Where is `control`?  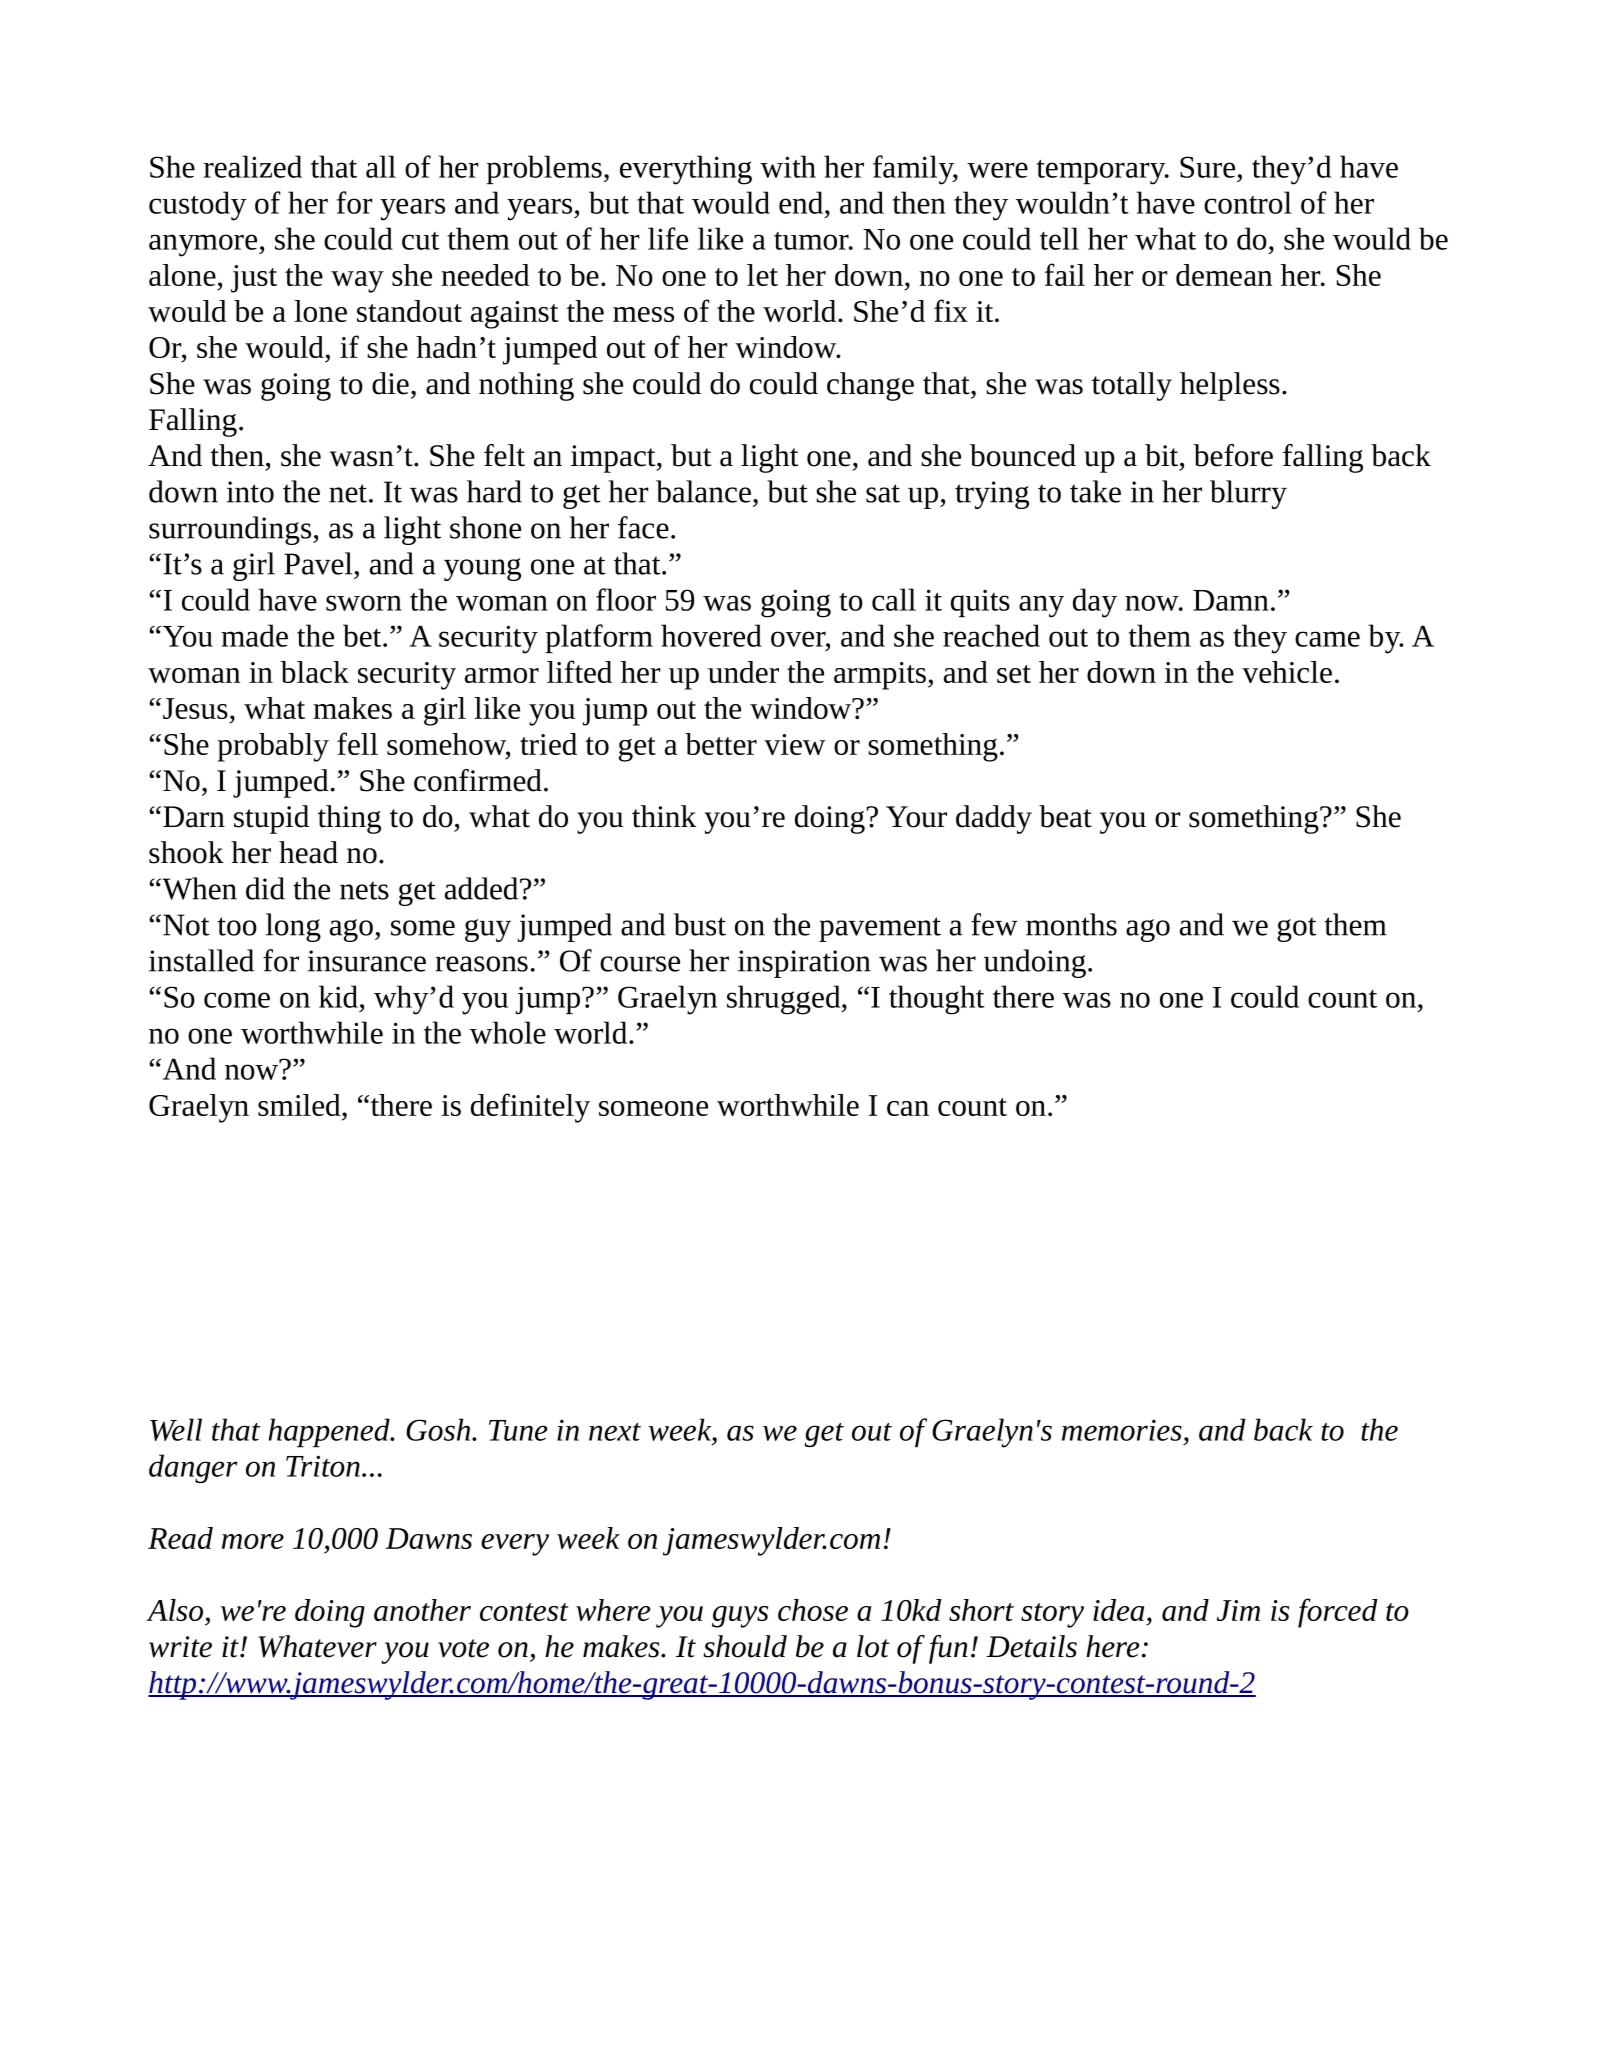 control is located at coordinates (1248, 202).
